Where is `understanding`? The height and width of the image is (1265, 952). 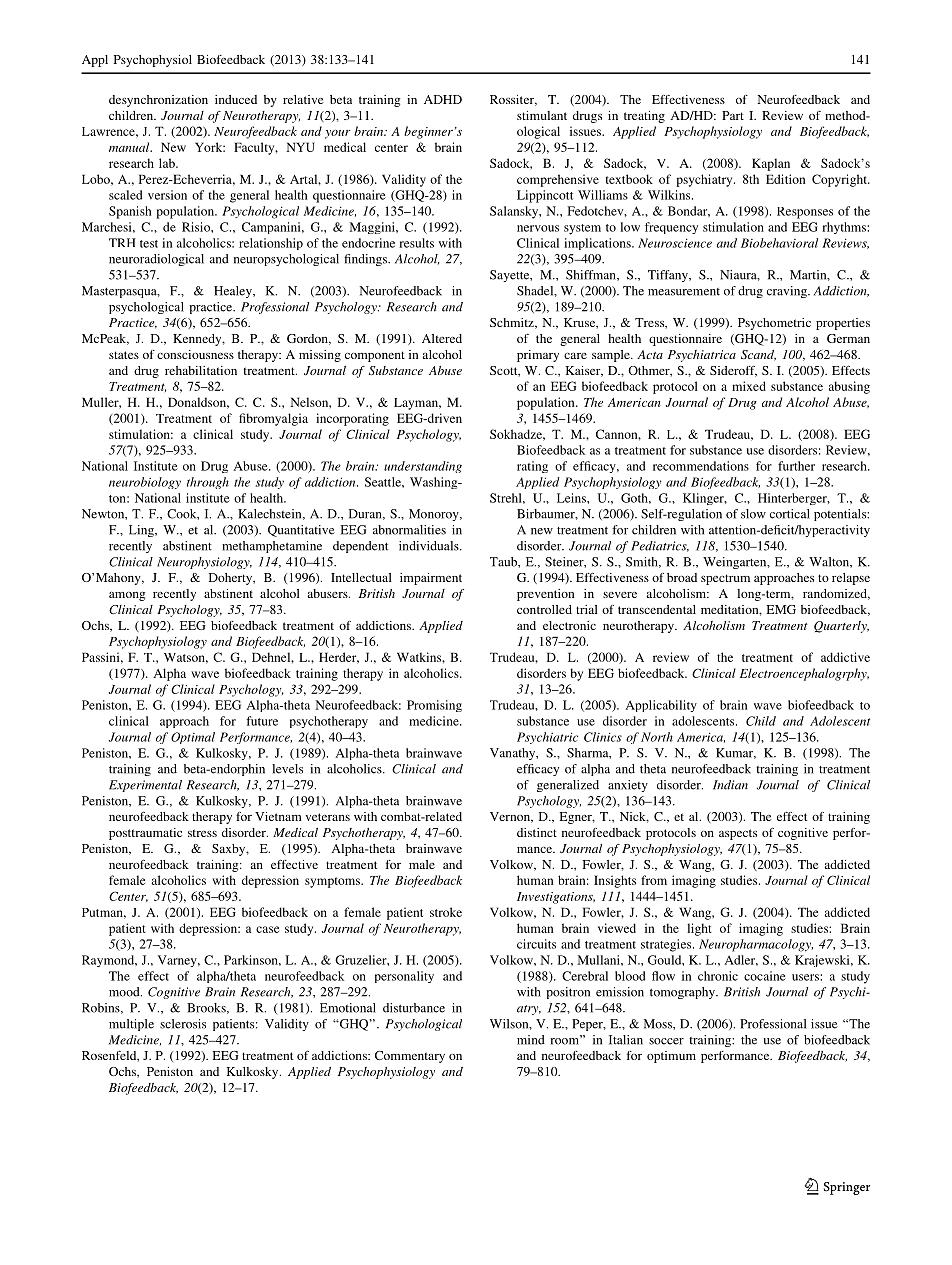 understanding is located at coordinates (423, 467).
